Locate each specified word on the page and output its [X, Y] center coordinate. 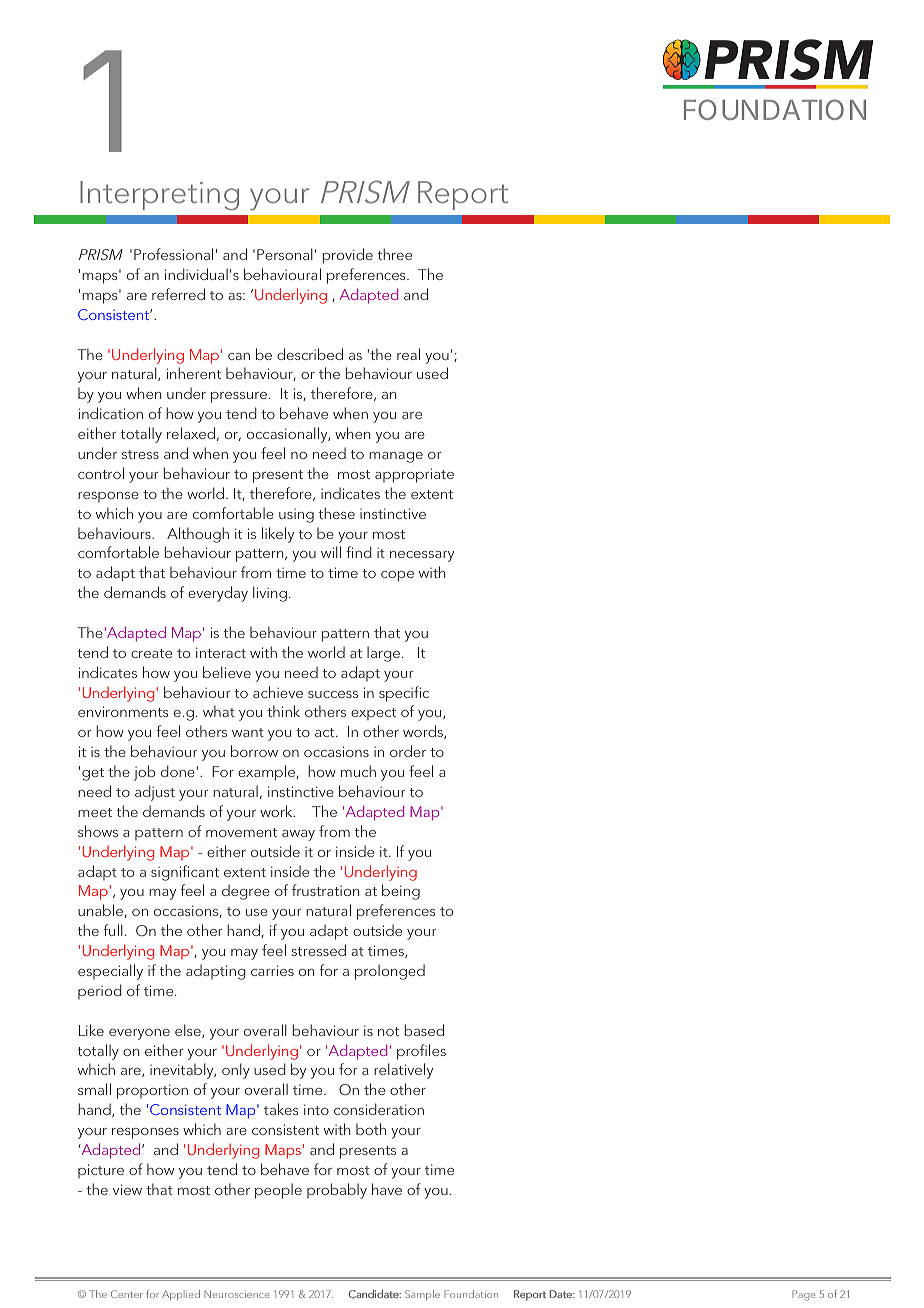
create [151, 653]
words [424, 732]
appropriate [414, 475]
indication [111, 413]
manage [396, 457]
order [408, 751]
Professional [173, 254]
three [395, 254]
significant [185, 873]
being [401, 892]
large [385, 654]
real [408, 354]
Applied [181, 1295]
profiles [421, 1052]
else [189, 1031]
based [424, 1030]
